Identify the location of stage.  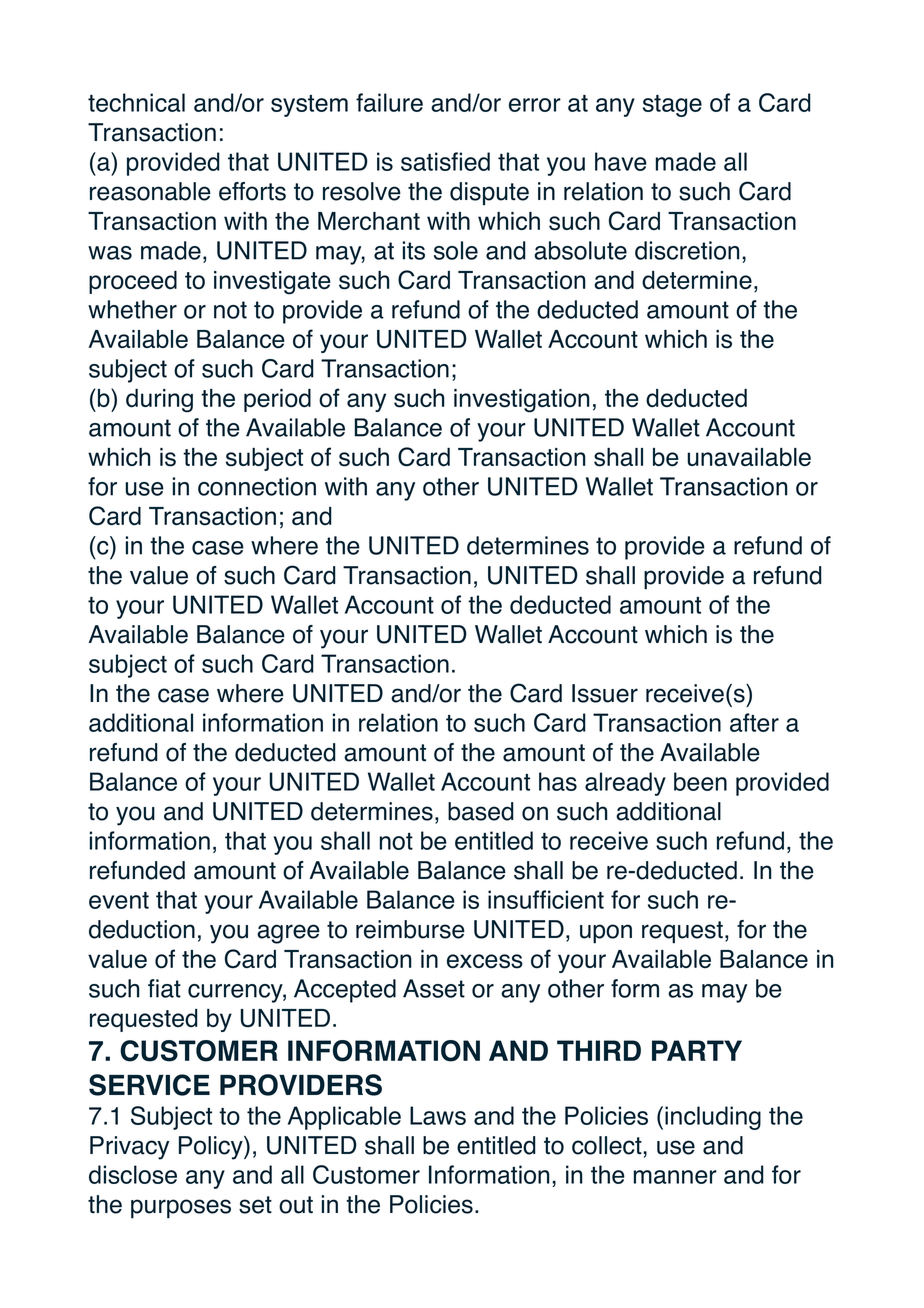
(672, 106).
